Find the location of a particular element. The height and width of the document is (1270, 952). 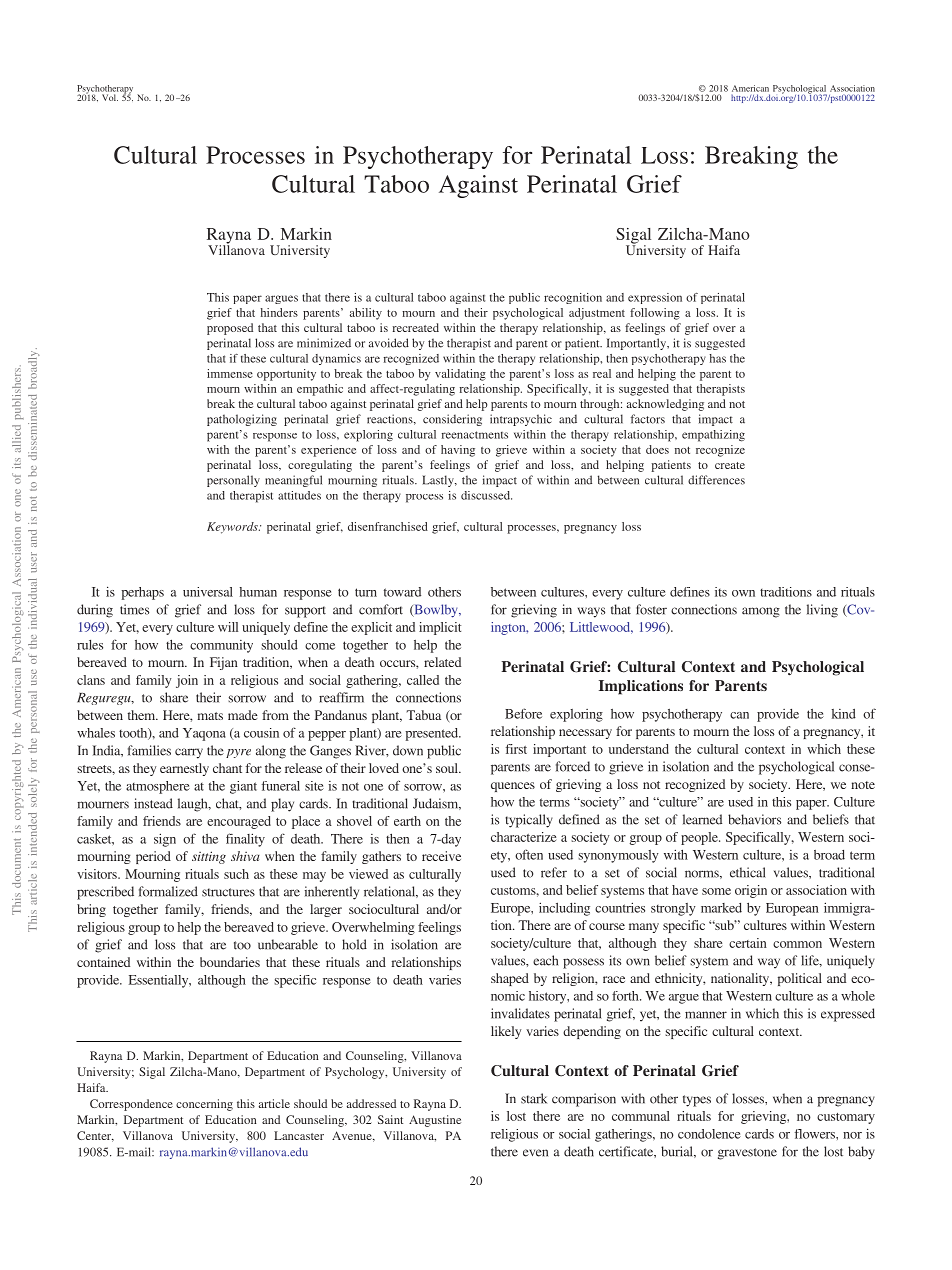

concerning is located at coordinates (204, 1105).
